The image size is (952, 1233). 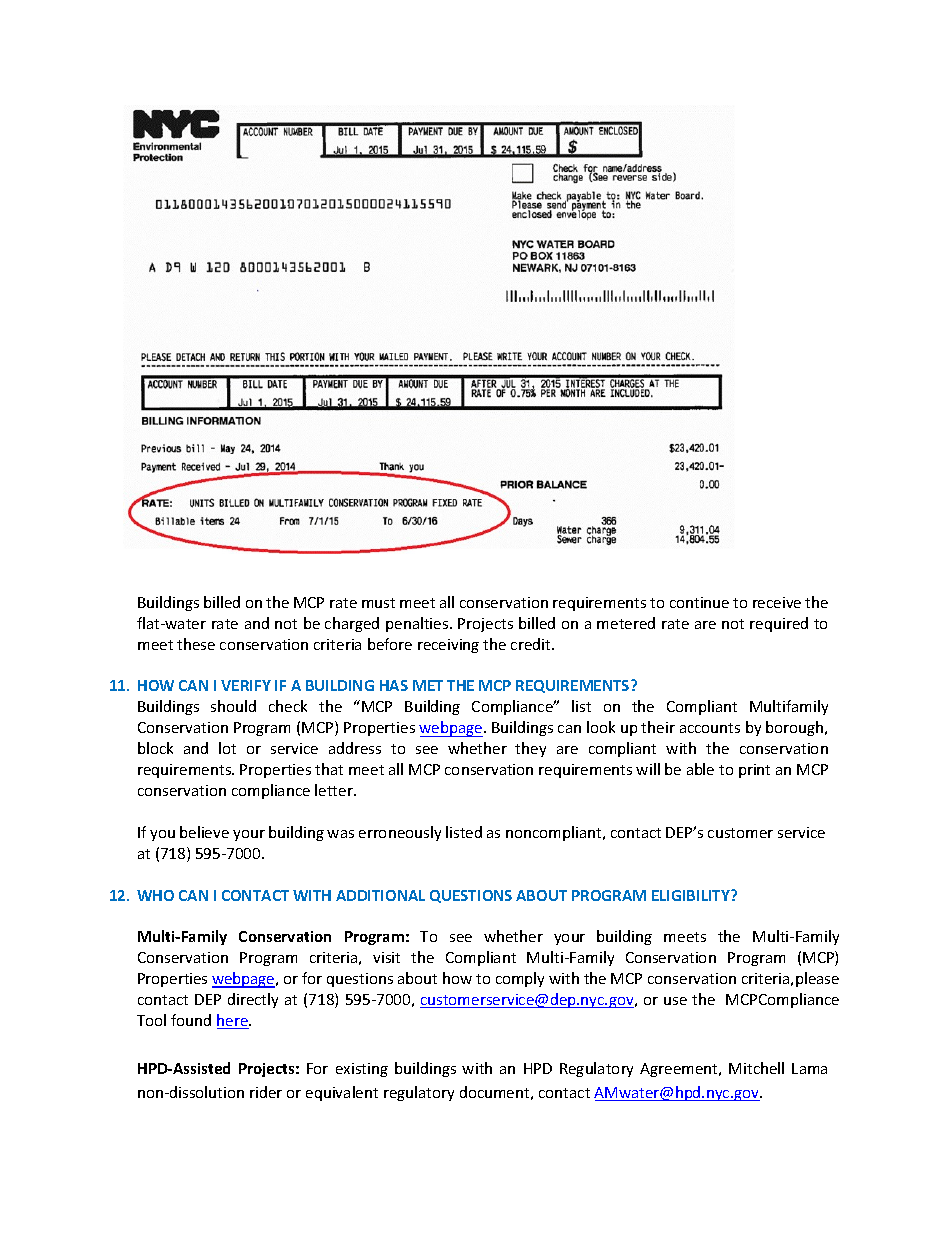 I want to click on rider, so click(x=266, y=1092).
